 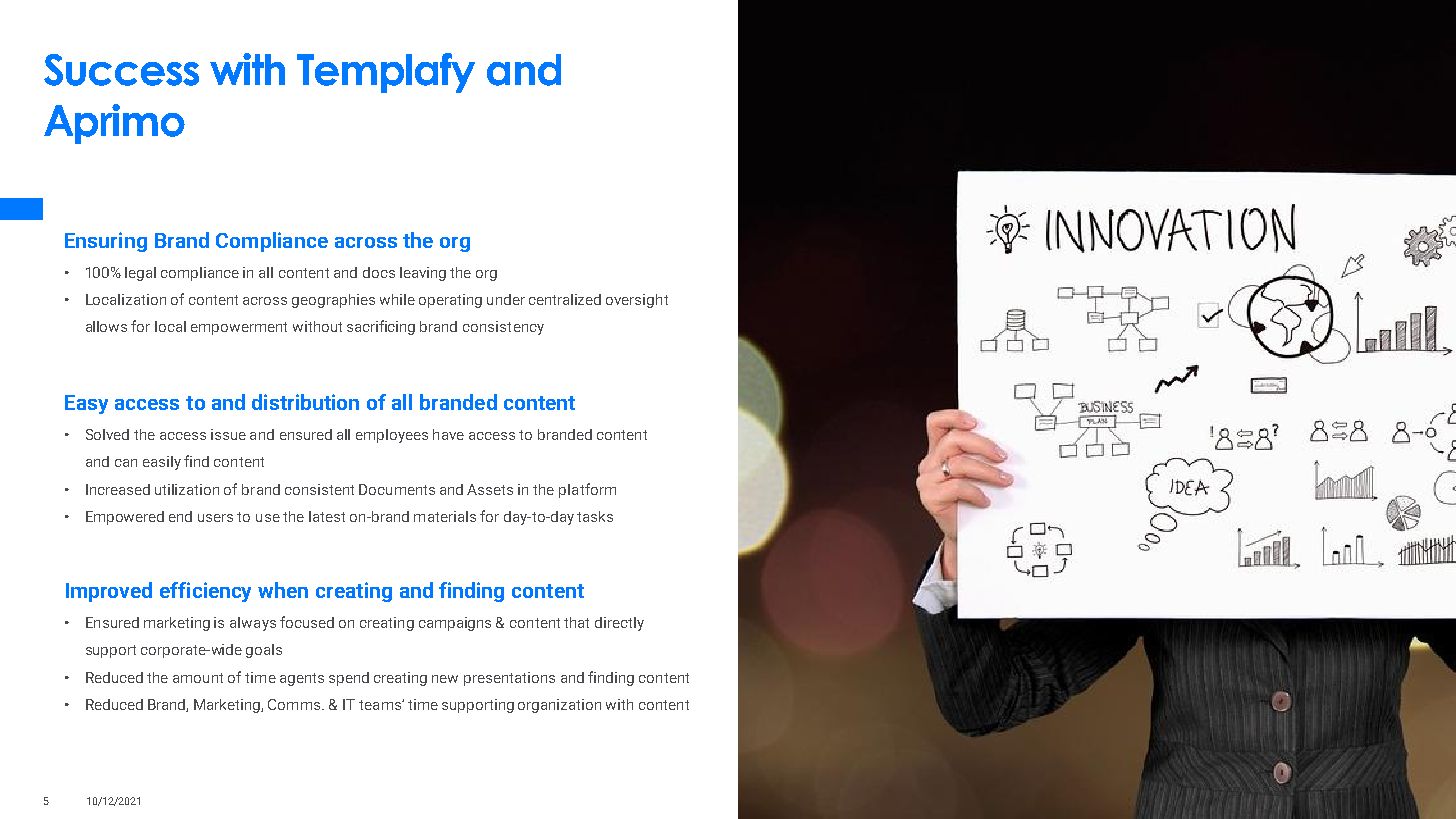 What do you see at coordinates (379, 272) in the document?
I see `docs` at bounding box center [379, 272].
